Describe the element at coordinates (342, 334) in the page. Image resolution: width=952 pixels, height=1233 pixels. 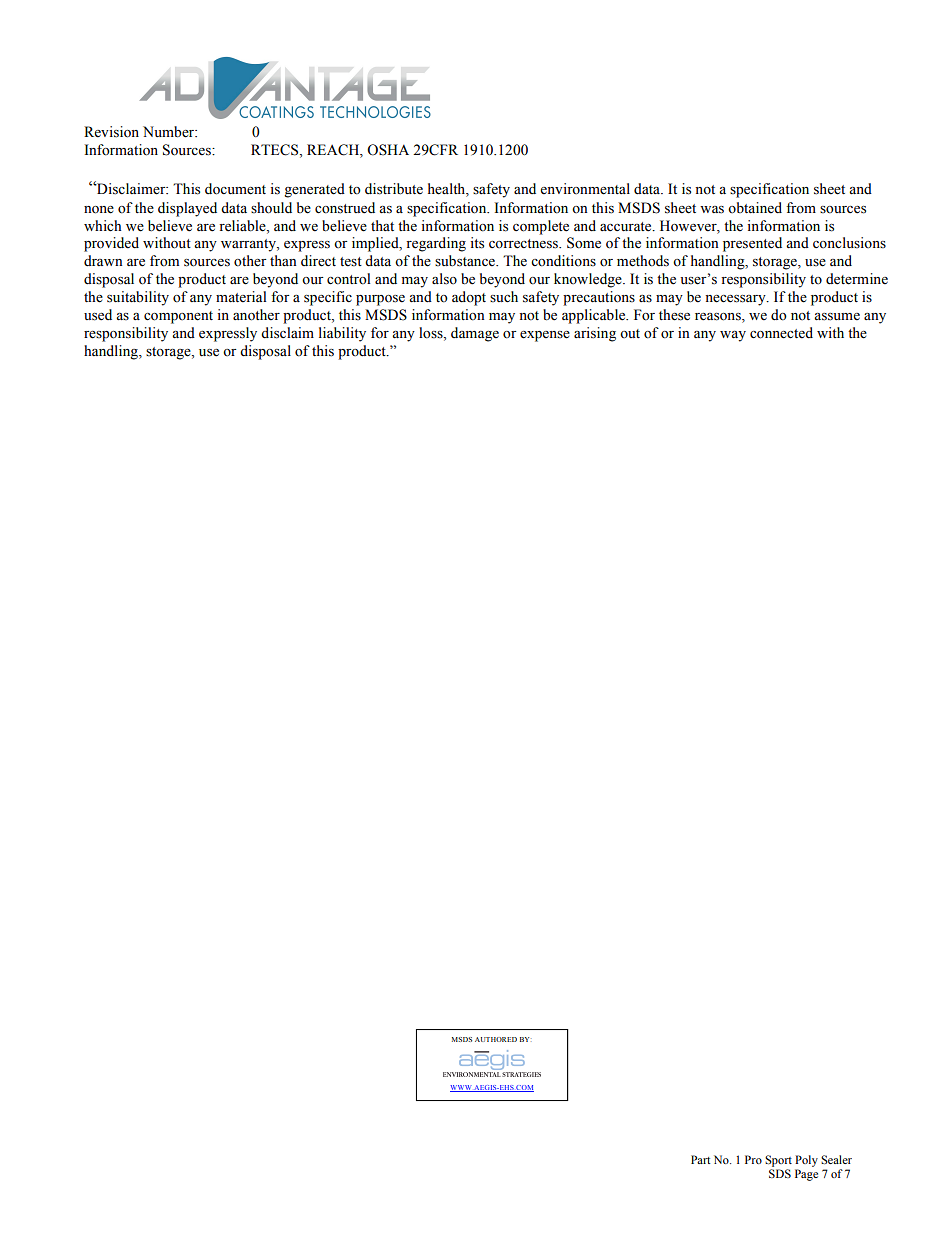
I see `liability` at that location.
